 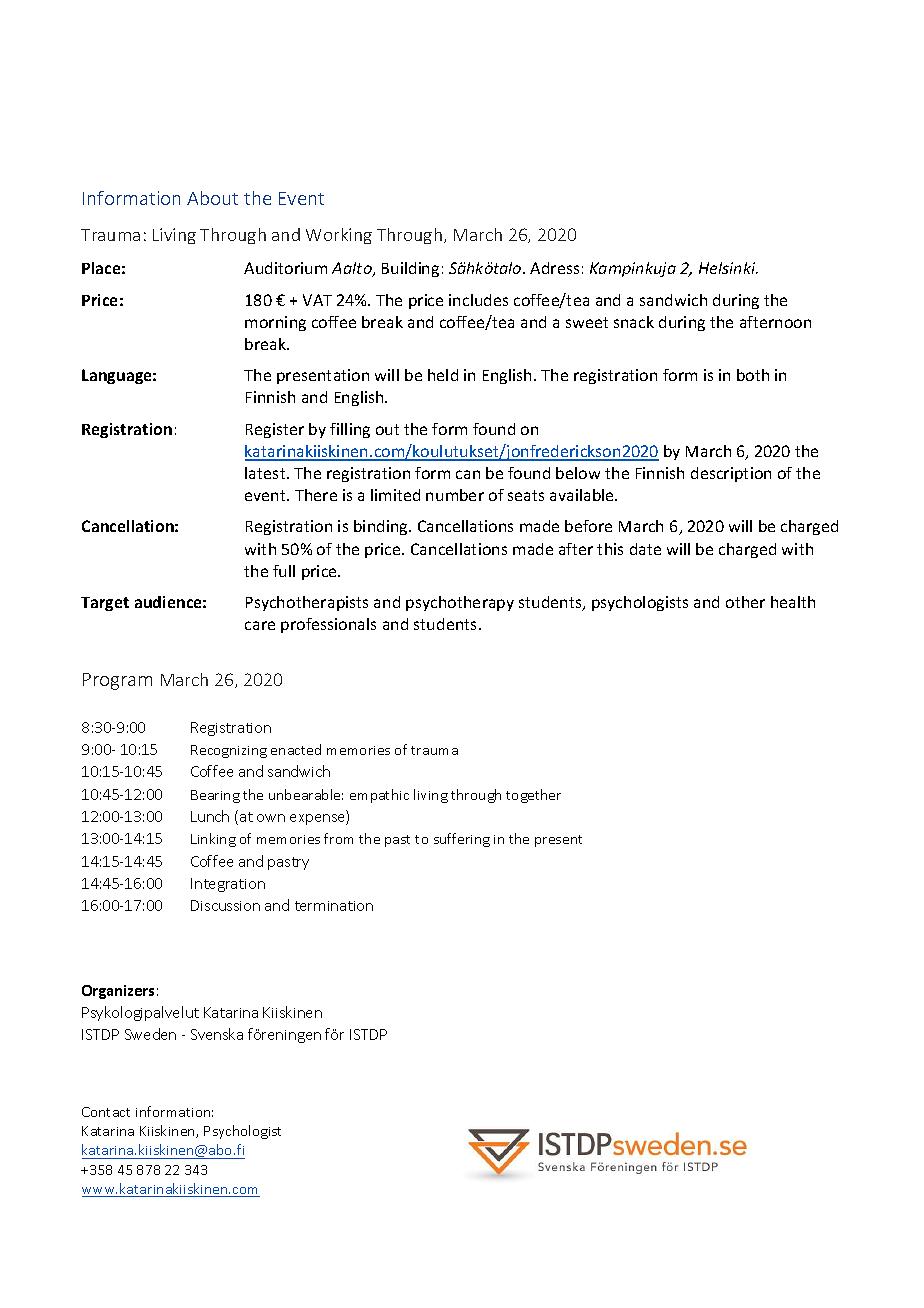 What do you see at coordinates (217, 1034) in the image?
I see `Svenska` at bounding box center [217, 1034].
